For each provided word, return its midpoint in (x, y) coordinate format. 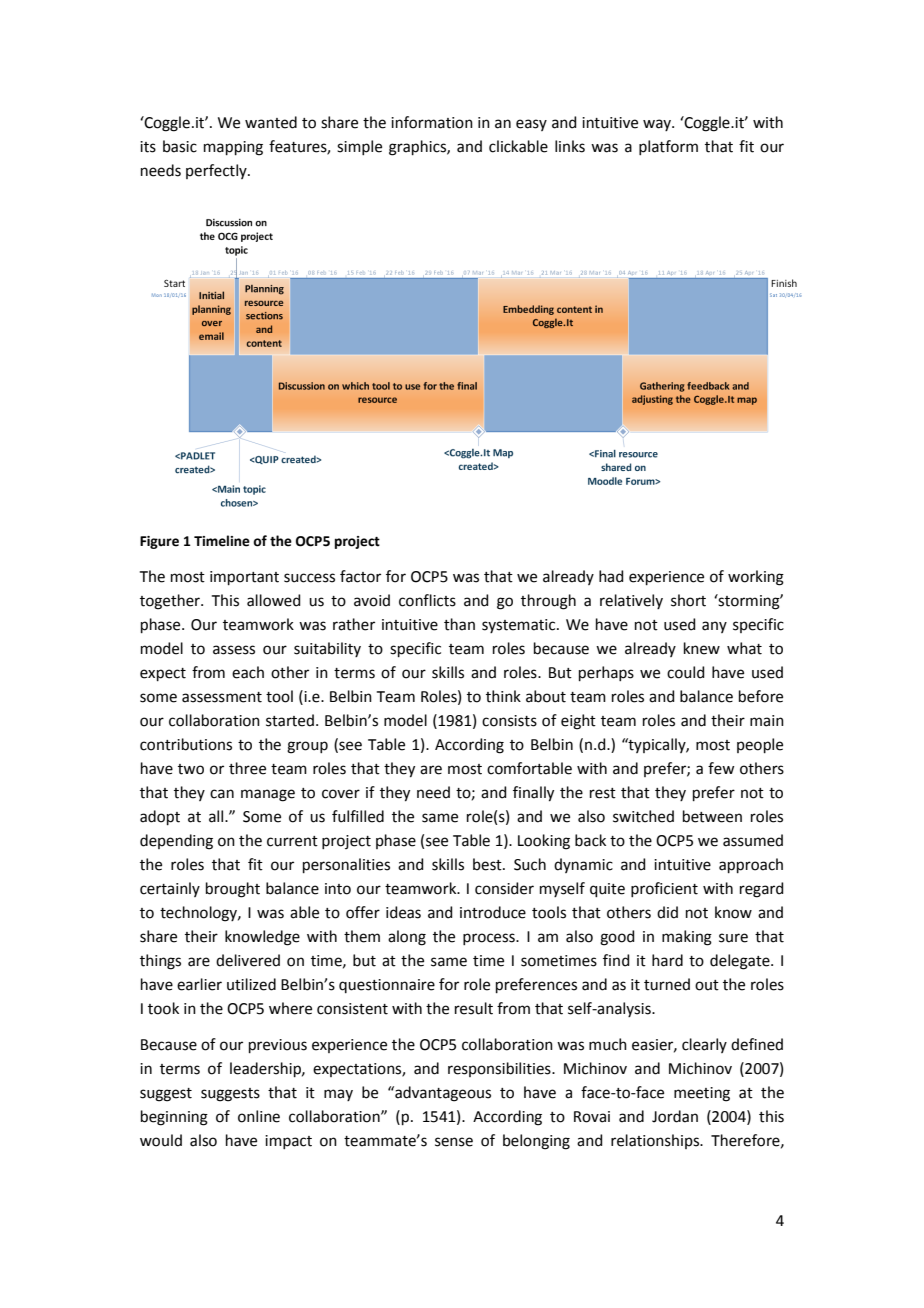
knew (702, 648)
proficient (664, 889)
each (248, 672)
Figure (159, 542)
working (756, 578)
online (259, 1116)
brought (233, 890)
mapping (233, 148)
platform (668, 147)
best (488, 864)
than (459, 624)
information (432, 122)
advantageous (442, 1094)
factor (360, 576)
